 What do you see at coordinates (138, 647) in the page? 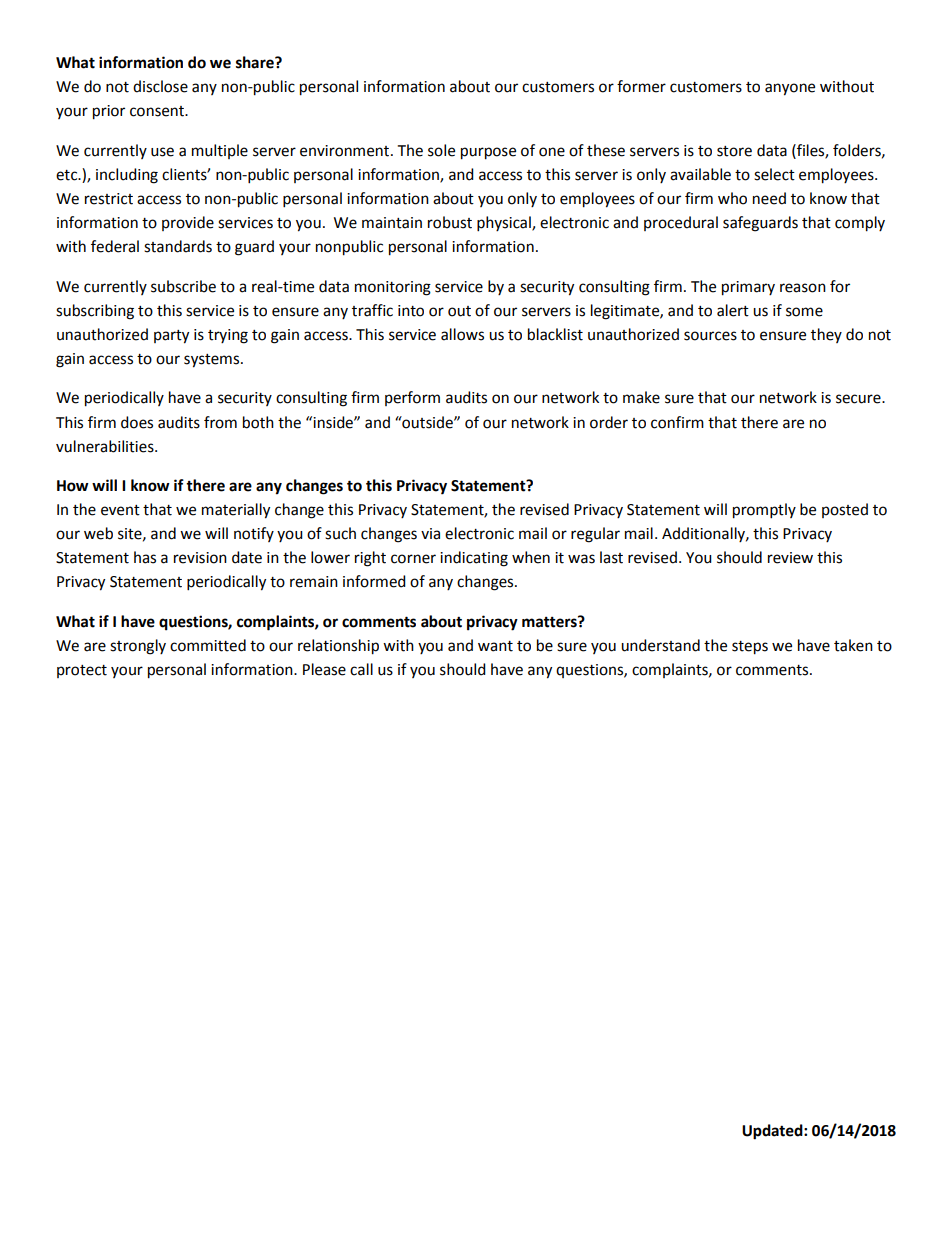
I see `strongly` at bounding box center [138, 647].
